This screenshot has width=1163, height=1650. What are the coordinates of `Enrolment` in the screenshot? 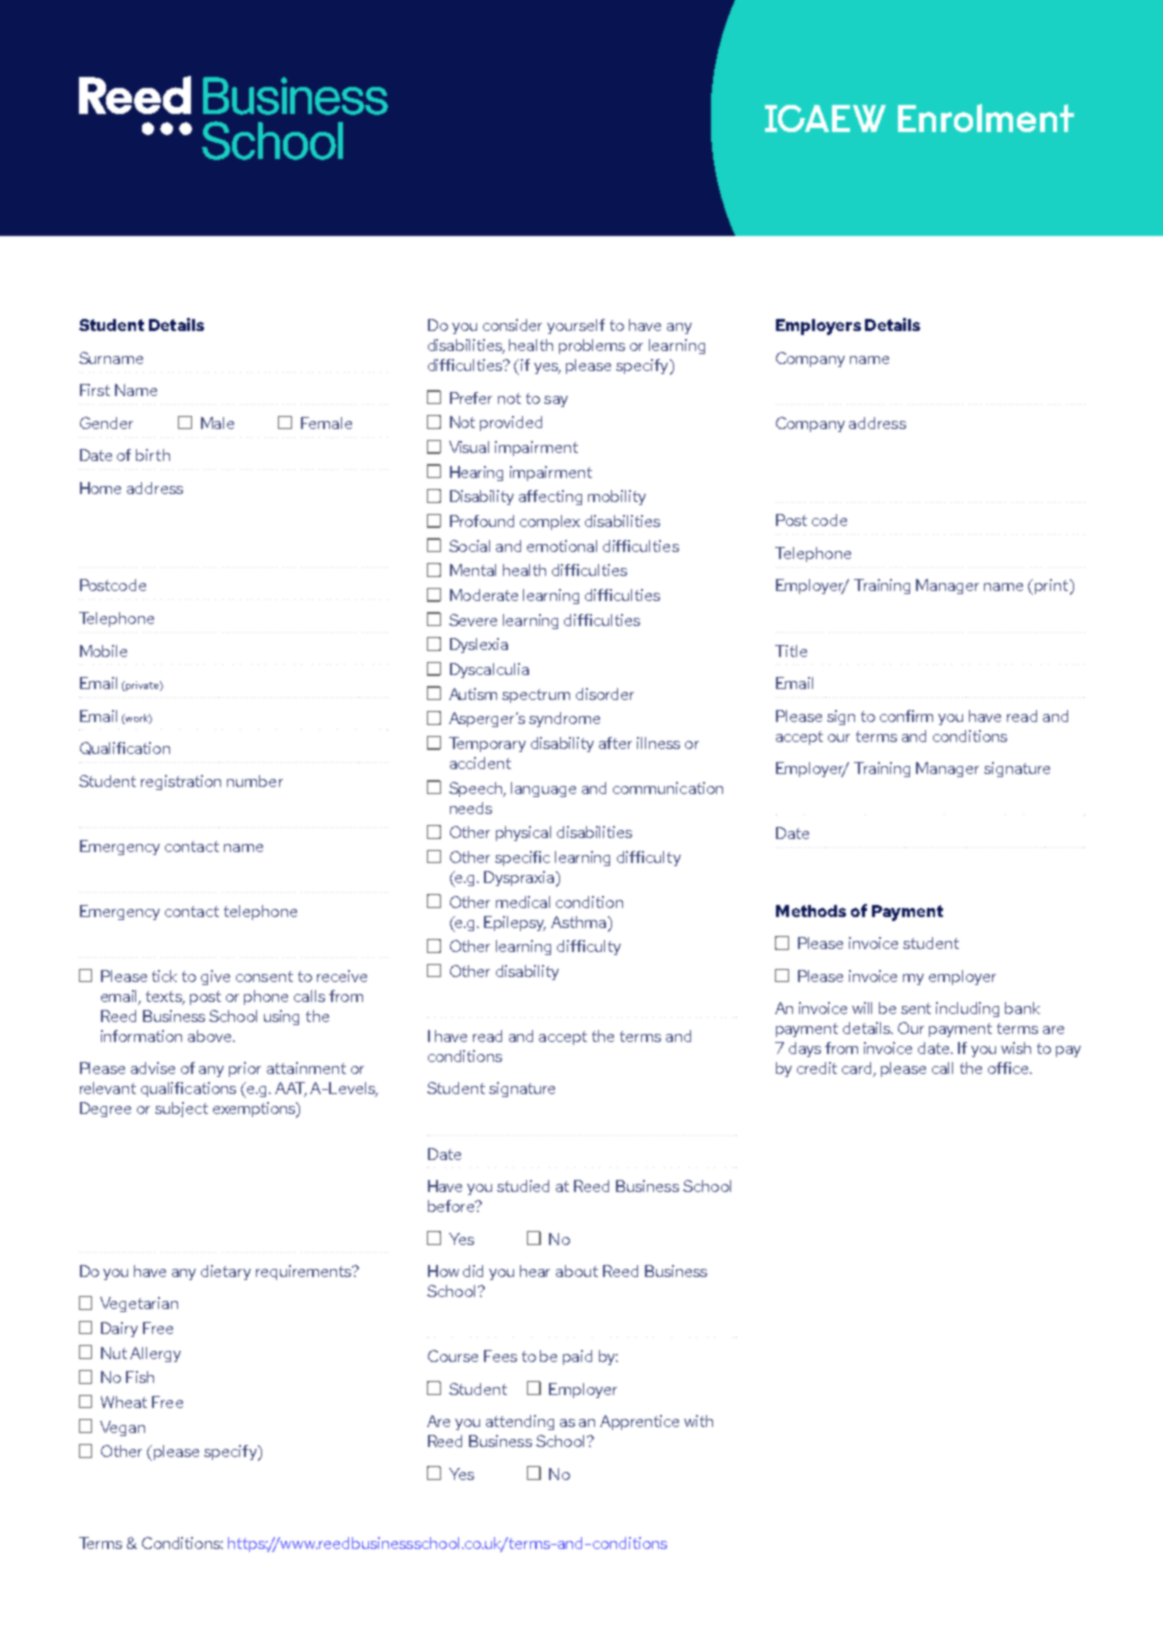 It's located at (986, 118).
